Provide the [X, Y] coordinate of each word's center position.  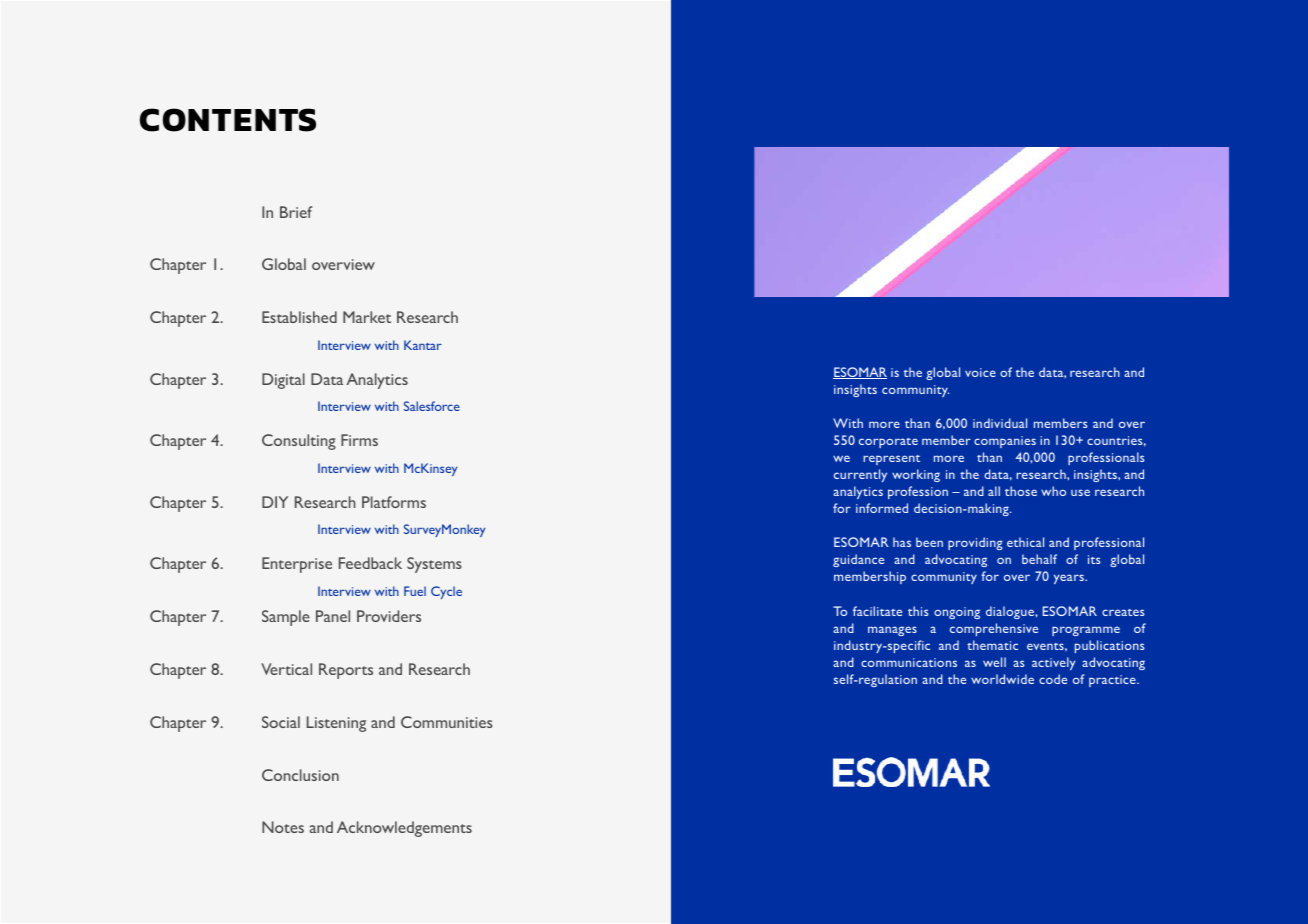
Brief [296, 212]
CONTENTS [228, 120]
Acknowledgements [404, 829]
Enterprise [297, 565]
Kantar [423, 345]
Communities [447, 722]
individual [1000, 423]
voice [980, 372]
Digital [283, 381]
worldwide [1002, 679]
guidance [858, 560]
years [1070, 579]
